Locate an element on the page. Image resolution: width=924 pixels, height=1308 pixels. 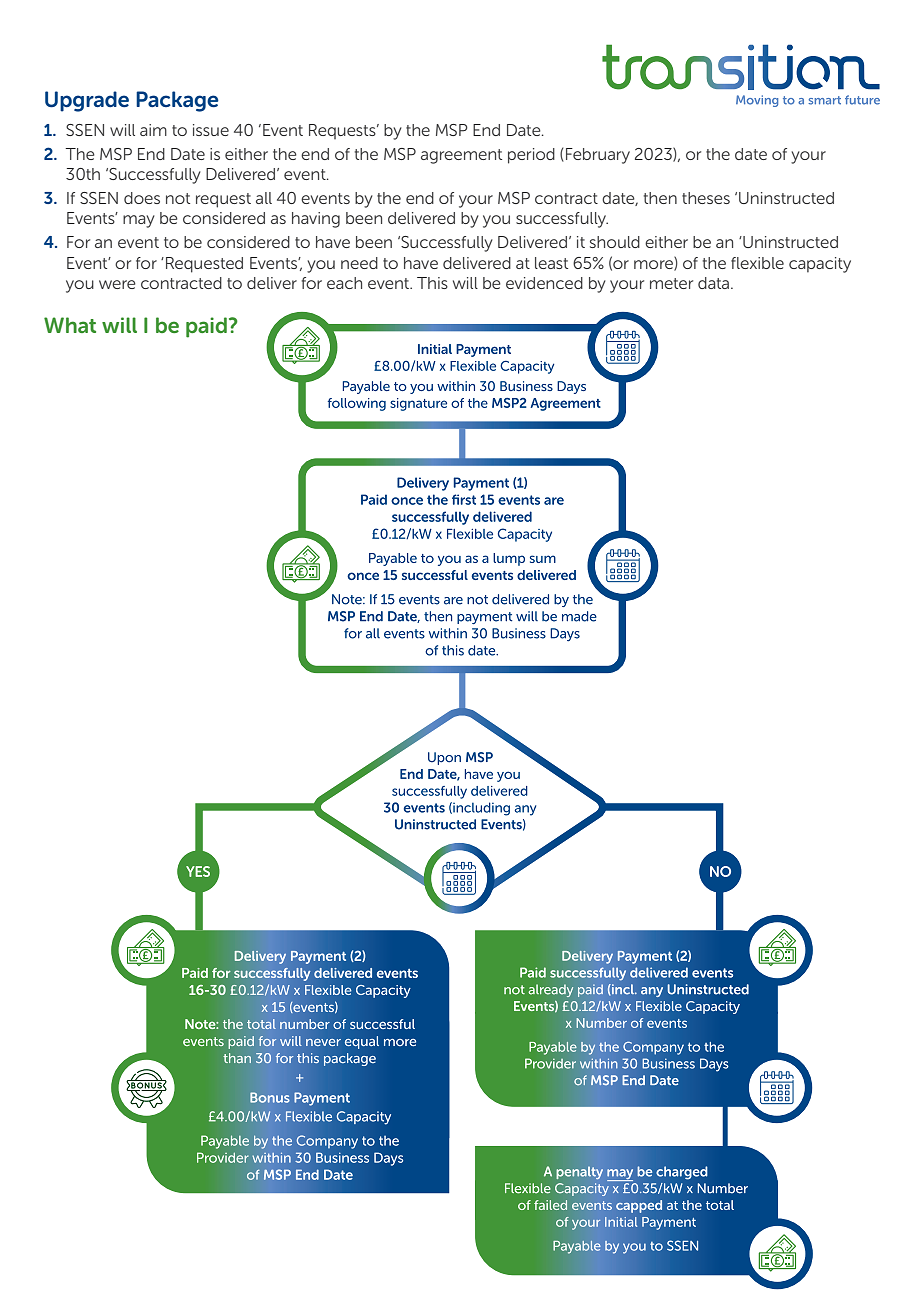
February is located at coordinates (598, 156).
